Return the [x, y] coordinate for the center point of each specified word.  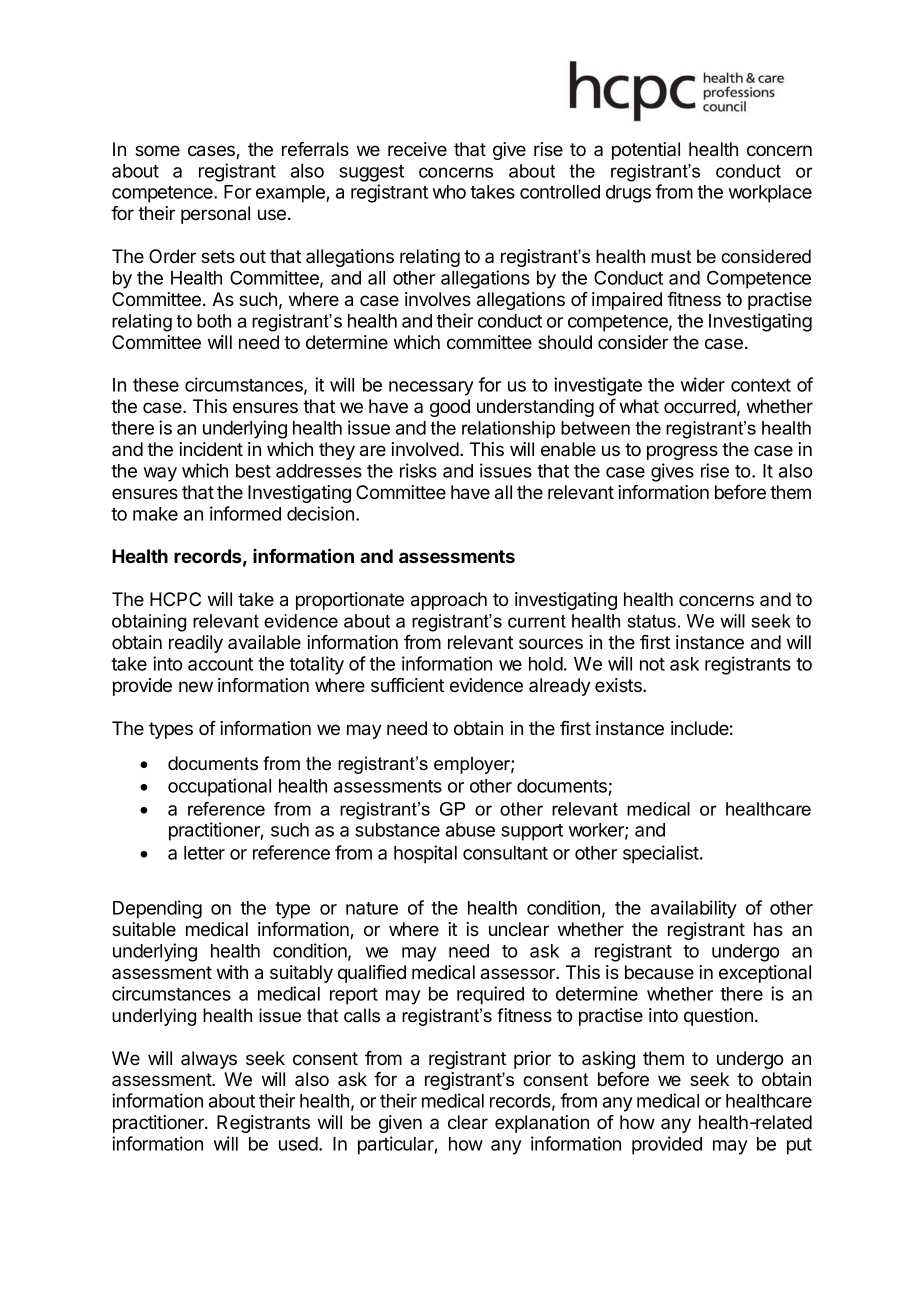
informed [245, 513]
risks [418, 470]
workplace [770, 194]
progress [682, 452]
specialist [662, 854]
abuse [470, 830]
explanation [542, 1124]
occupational [219, 787]
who [449, 192]
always [209, 1060]
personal [215, 215]
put [799, 1146]
